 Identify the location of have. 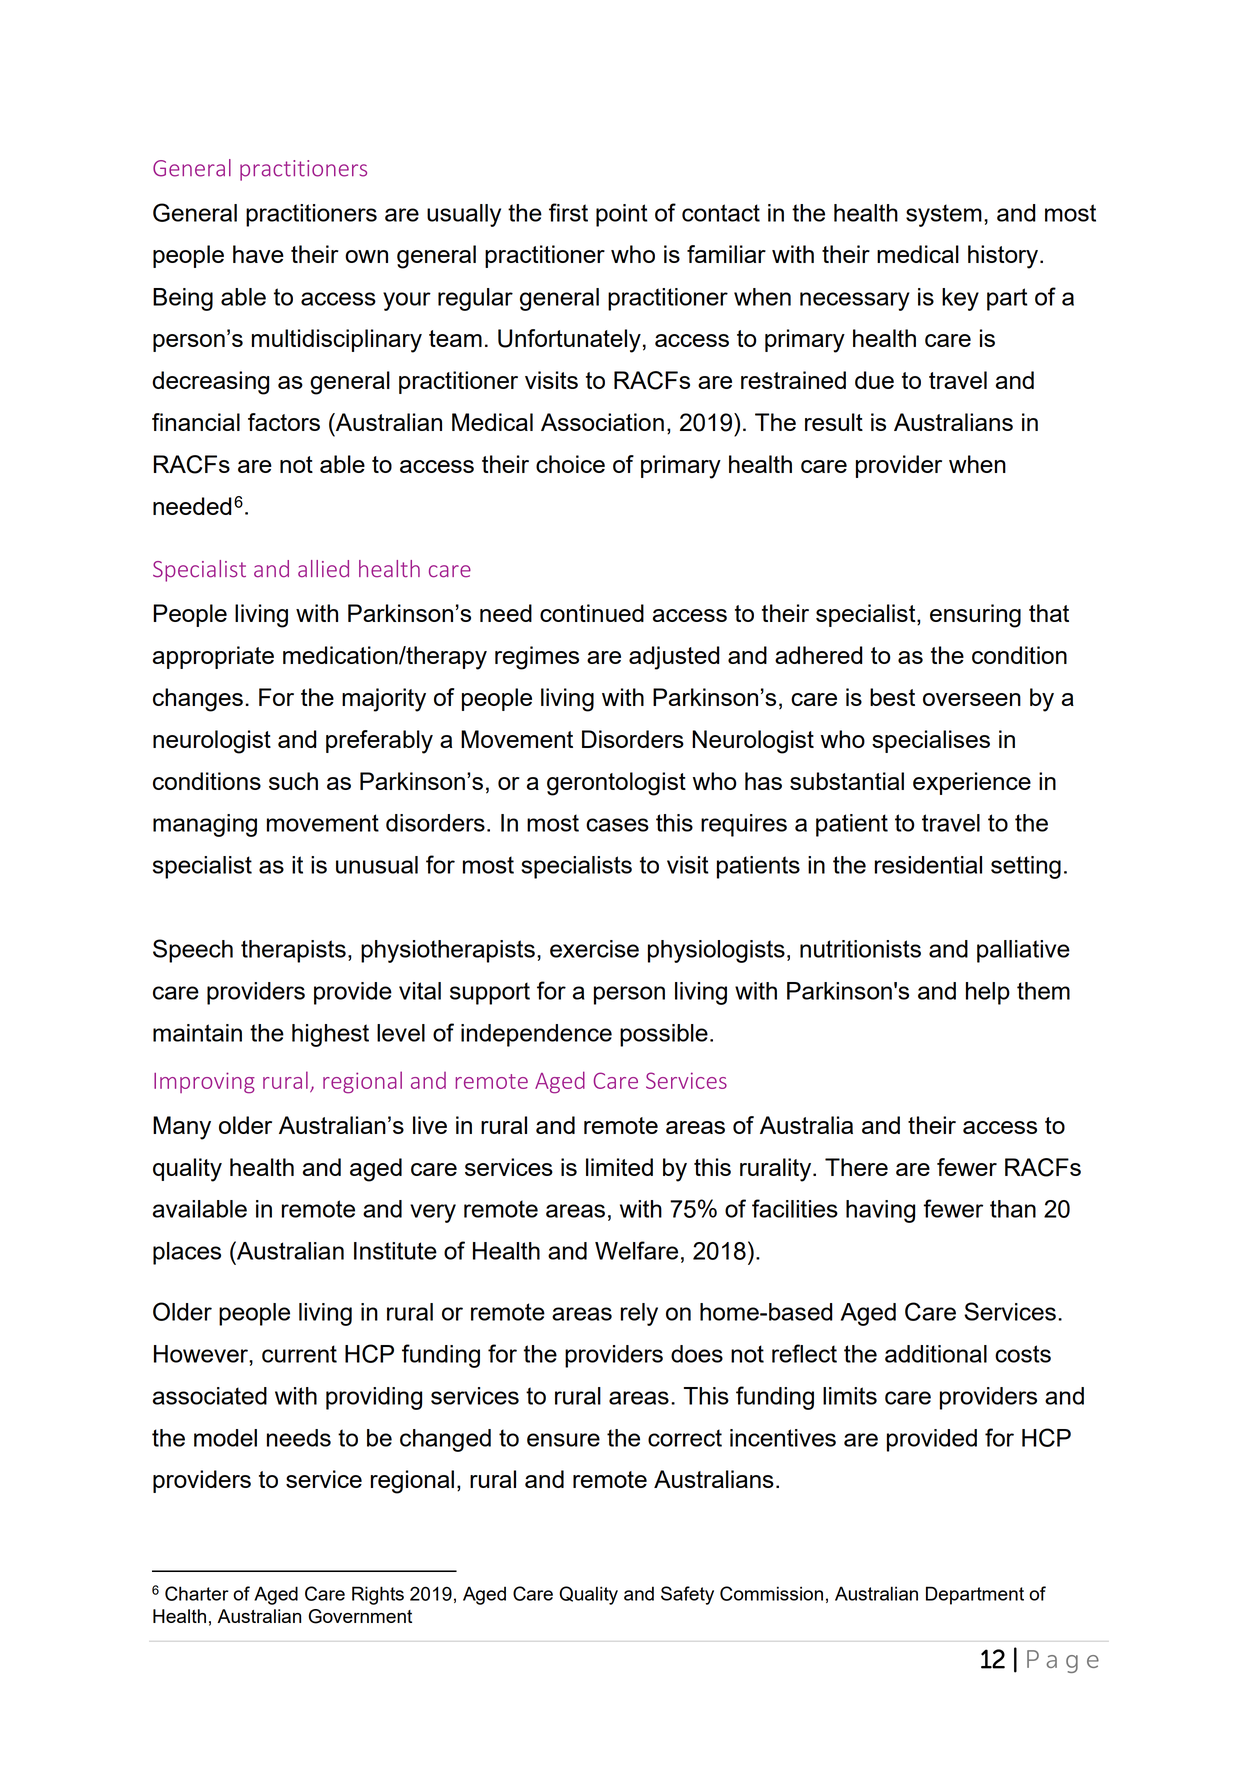
(258, 254).
